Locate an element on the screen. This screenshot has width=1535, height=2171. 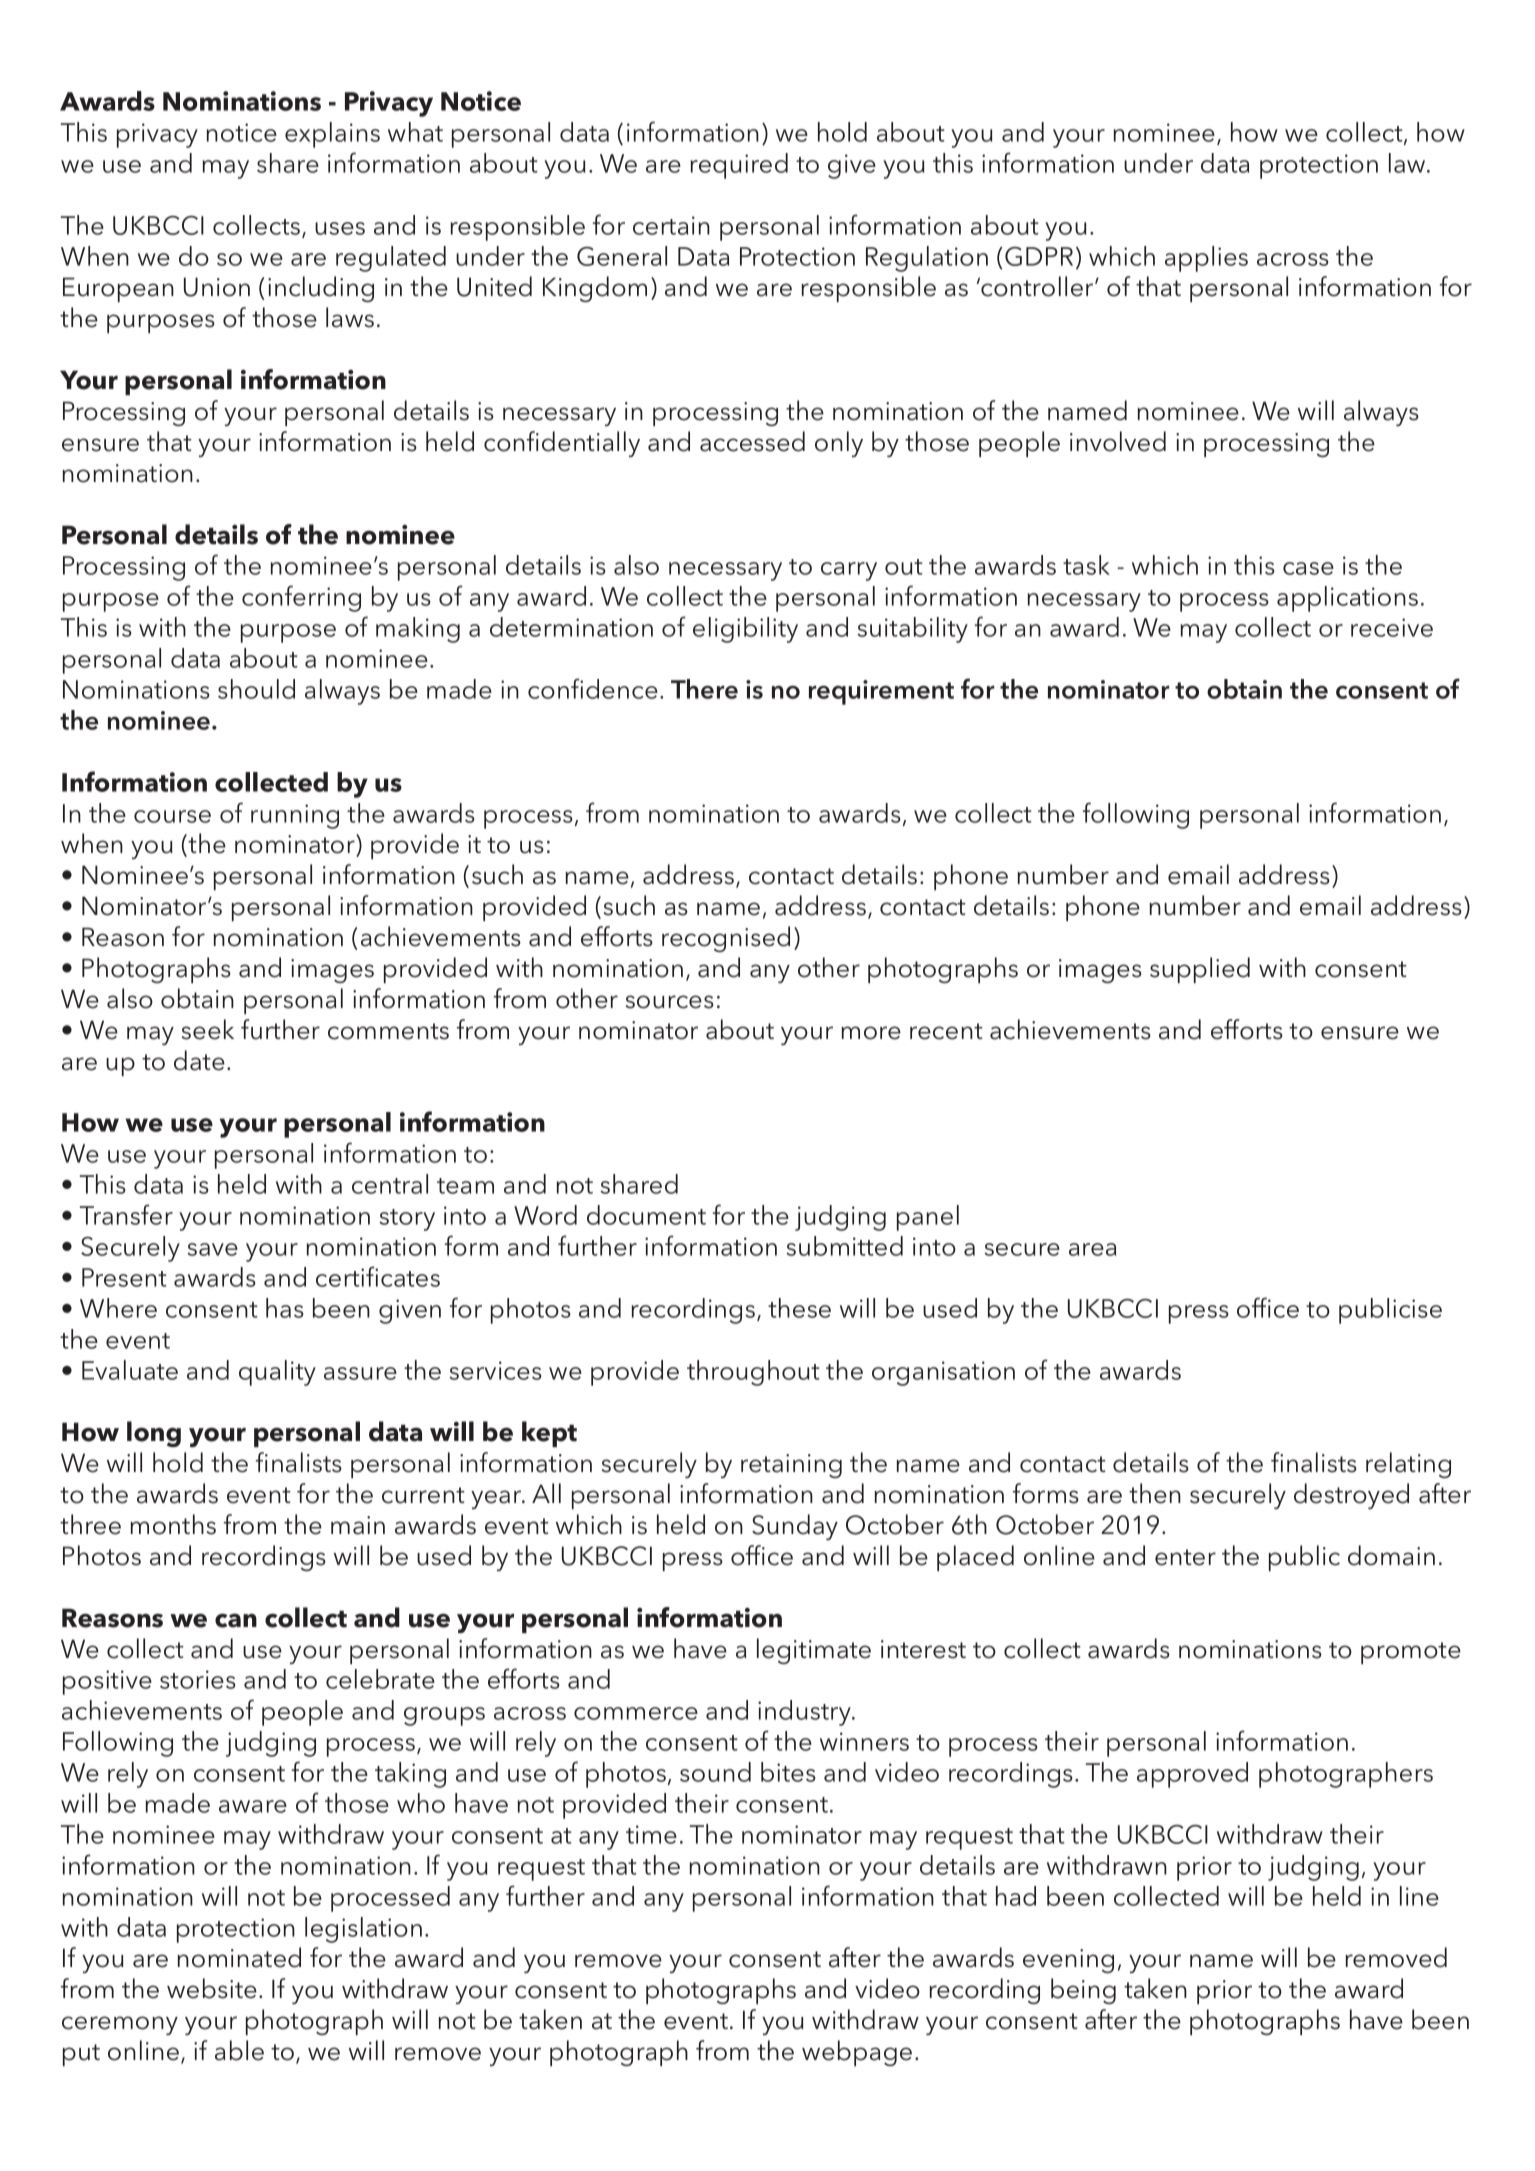
applies is located at coordinates (1206, 259).
